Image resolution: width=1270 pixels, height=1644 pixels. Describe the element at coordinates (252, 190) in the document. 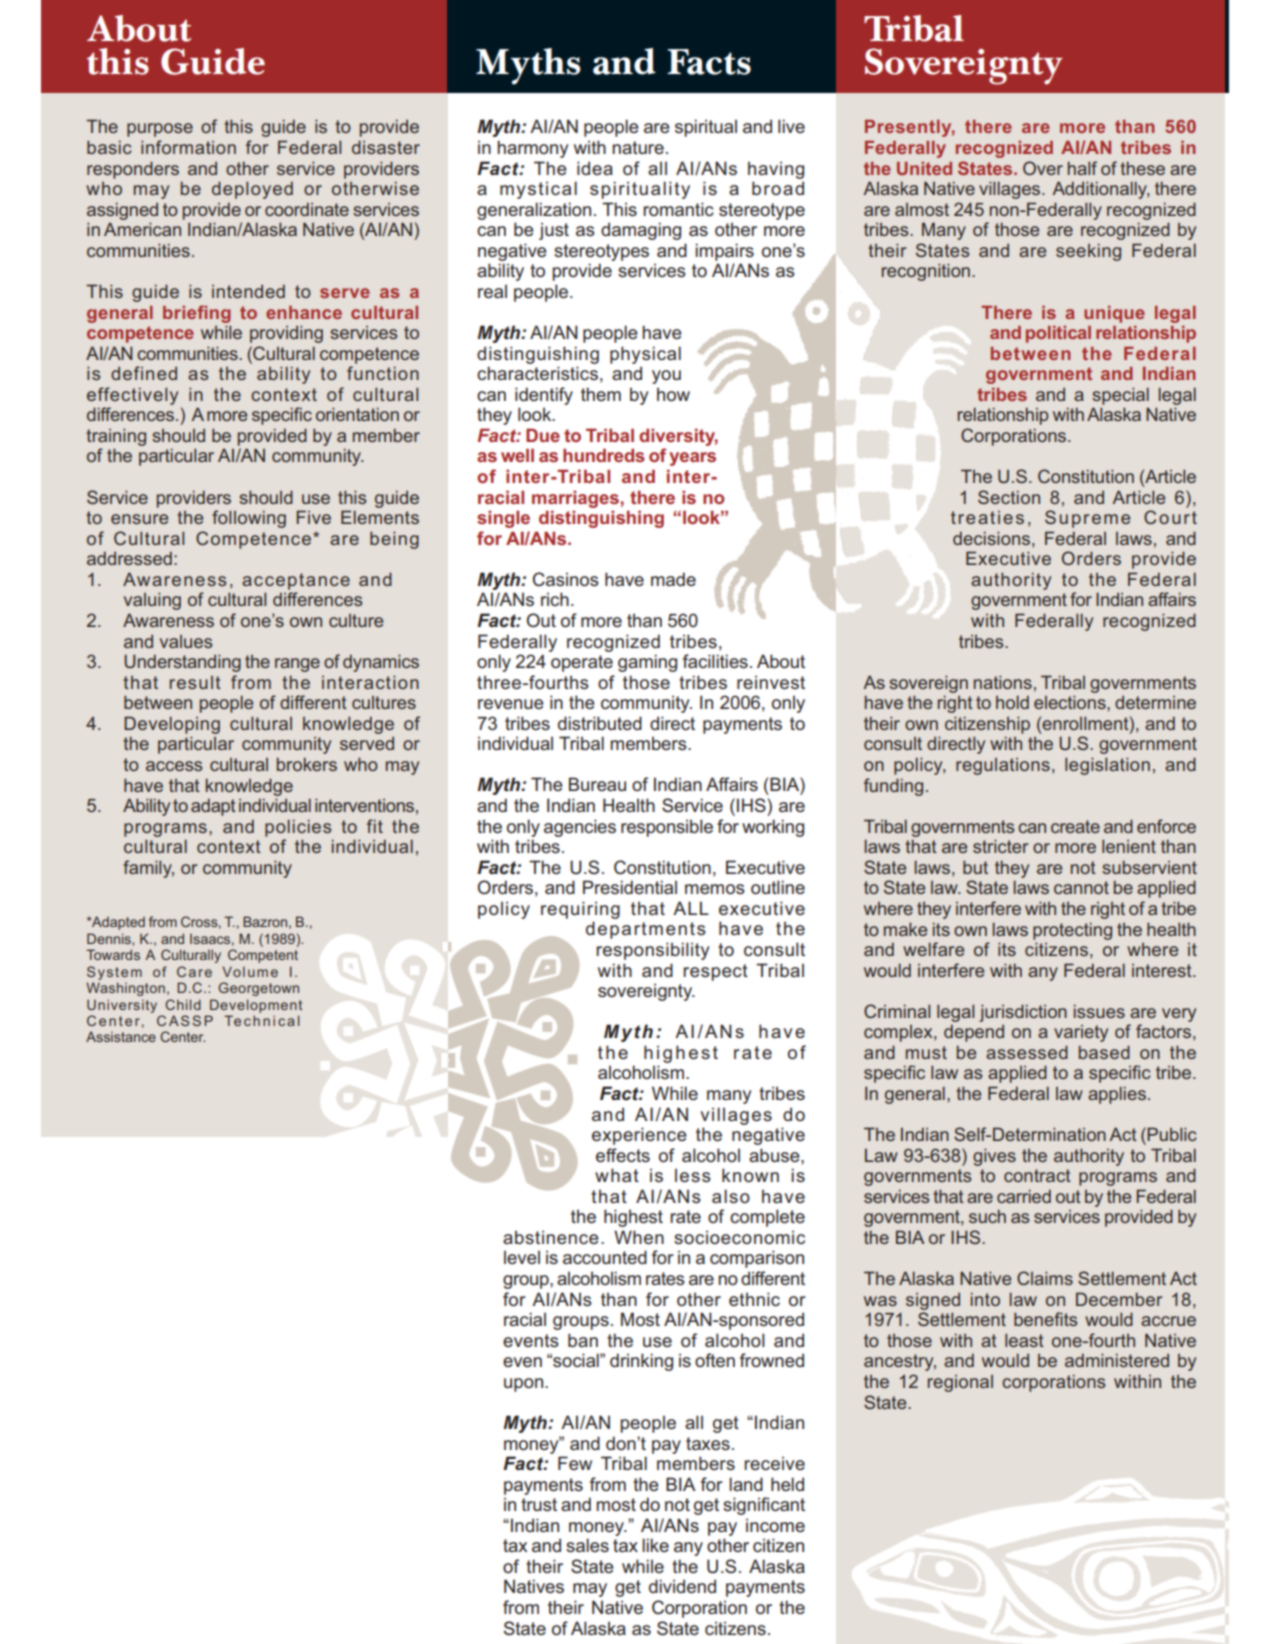

I see `deployed` at that location.
